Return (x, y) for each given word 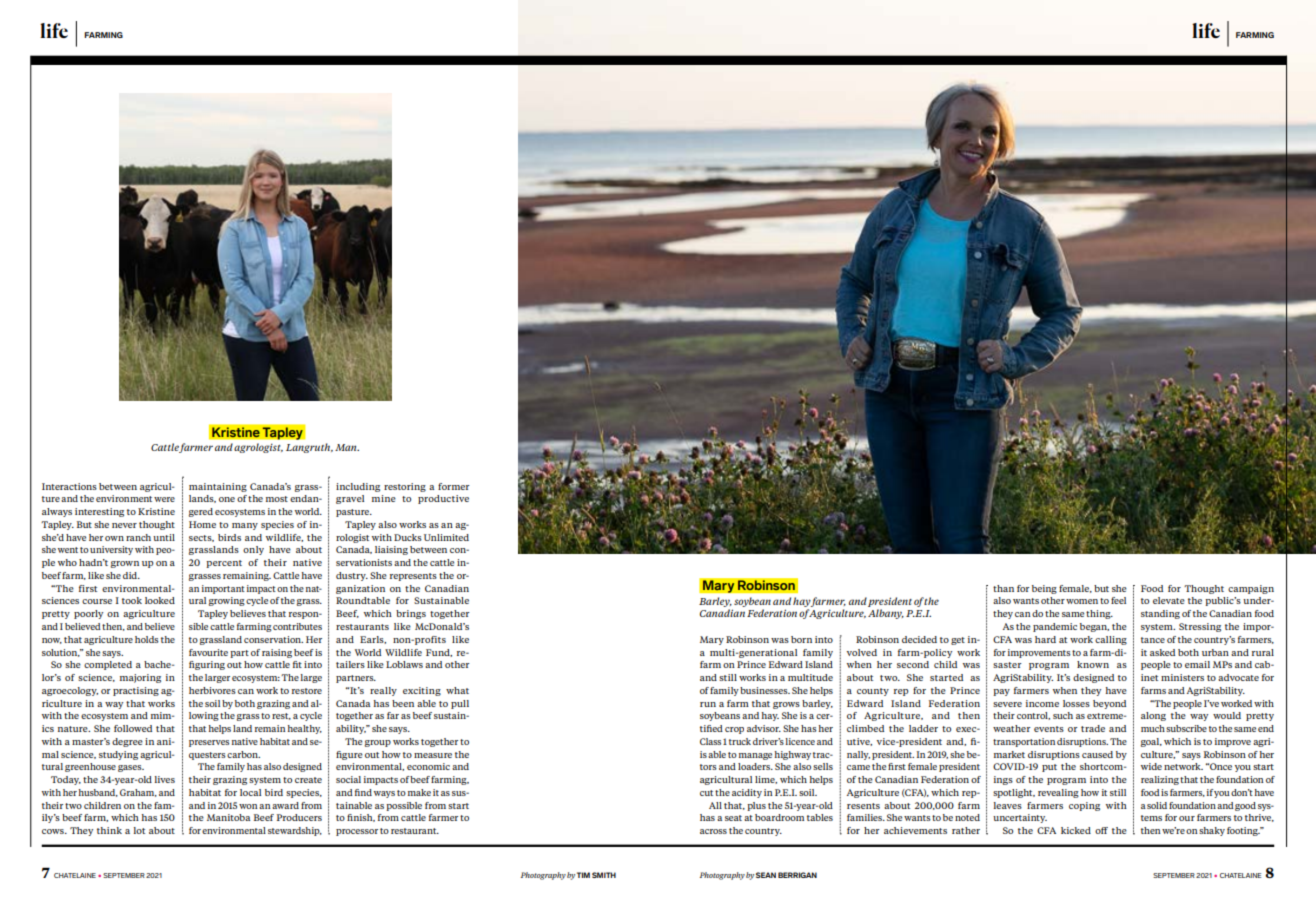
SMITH (604, 875)
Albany (886, 614)
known (1093, 664)
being (1044, 589)
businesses (765, 690)
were (164, 499)
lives (165, 779)
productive (443, 499)
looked (160, 600)
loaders (755, 766)
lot (139, 830)
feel (1118, 600)
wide (1151, 766)
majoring (140, 678)
